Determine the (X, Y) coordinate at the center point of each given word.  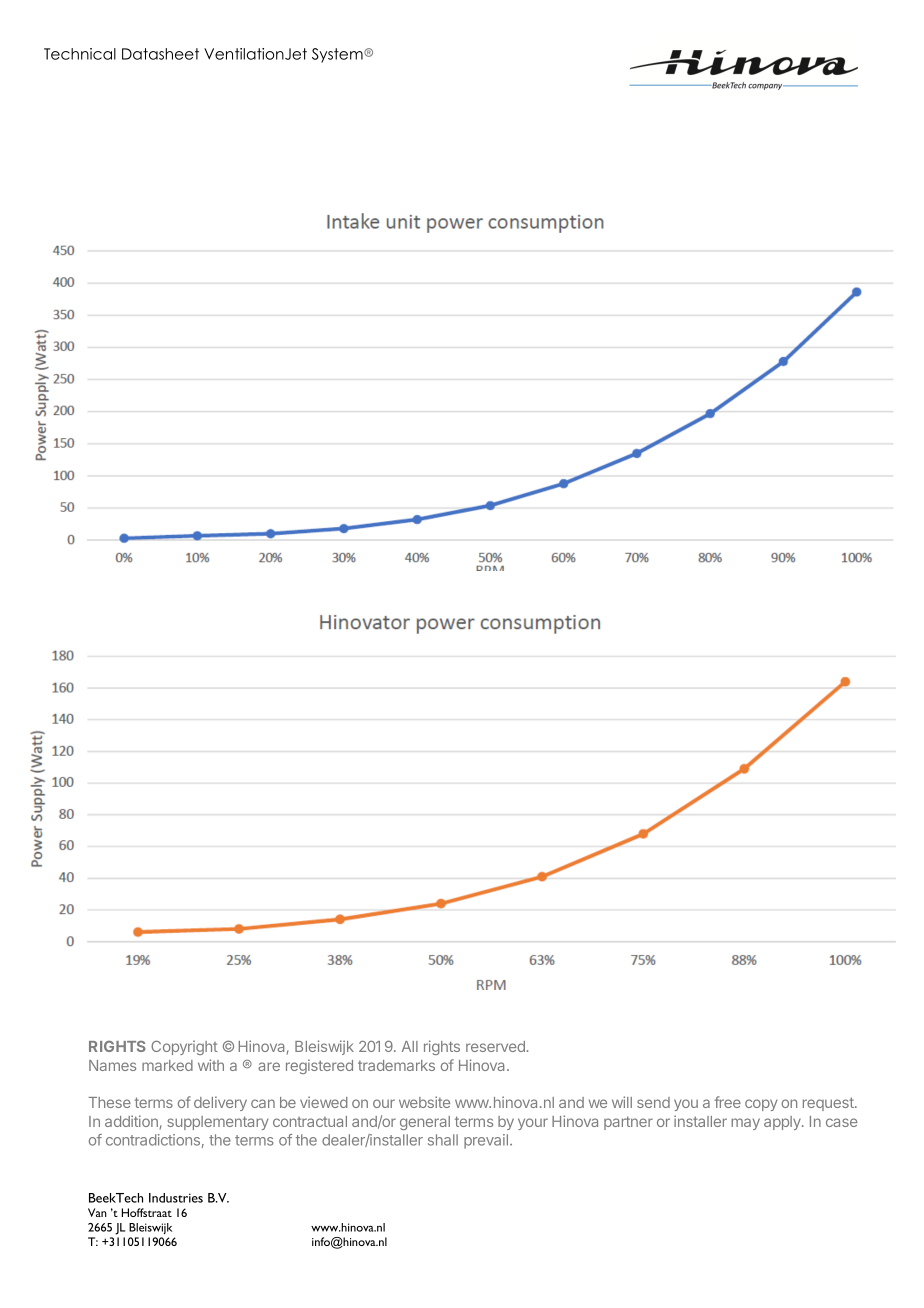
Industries (176, 1198)
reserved (495, 1046)
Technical (80, 54)
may (745, 1124)
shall (443, 1140)
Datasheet (160, 54)
